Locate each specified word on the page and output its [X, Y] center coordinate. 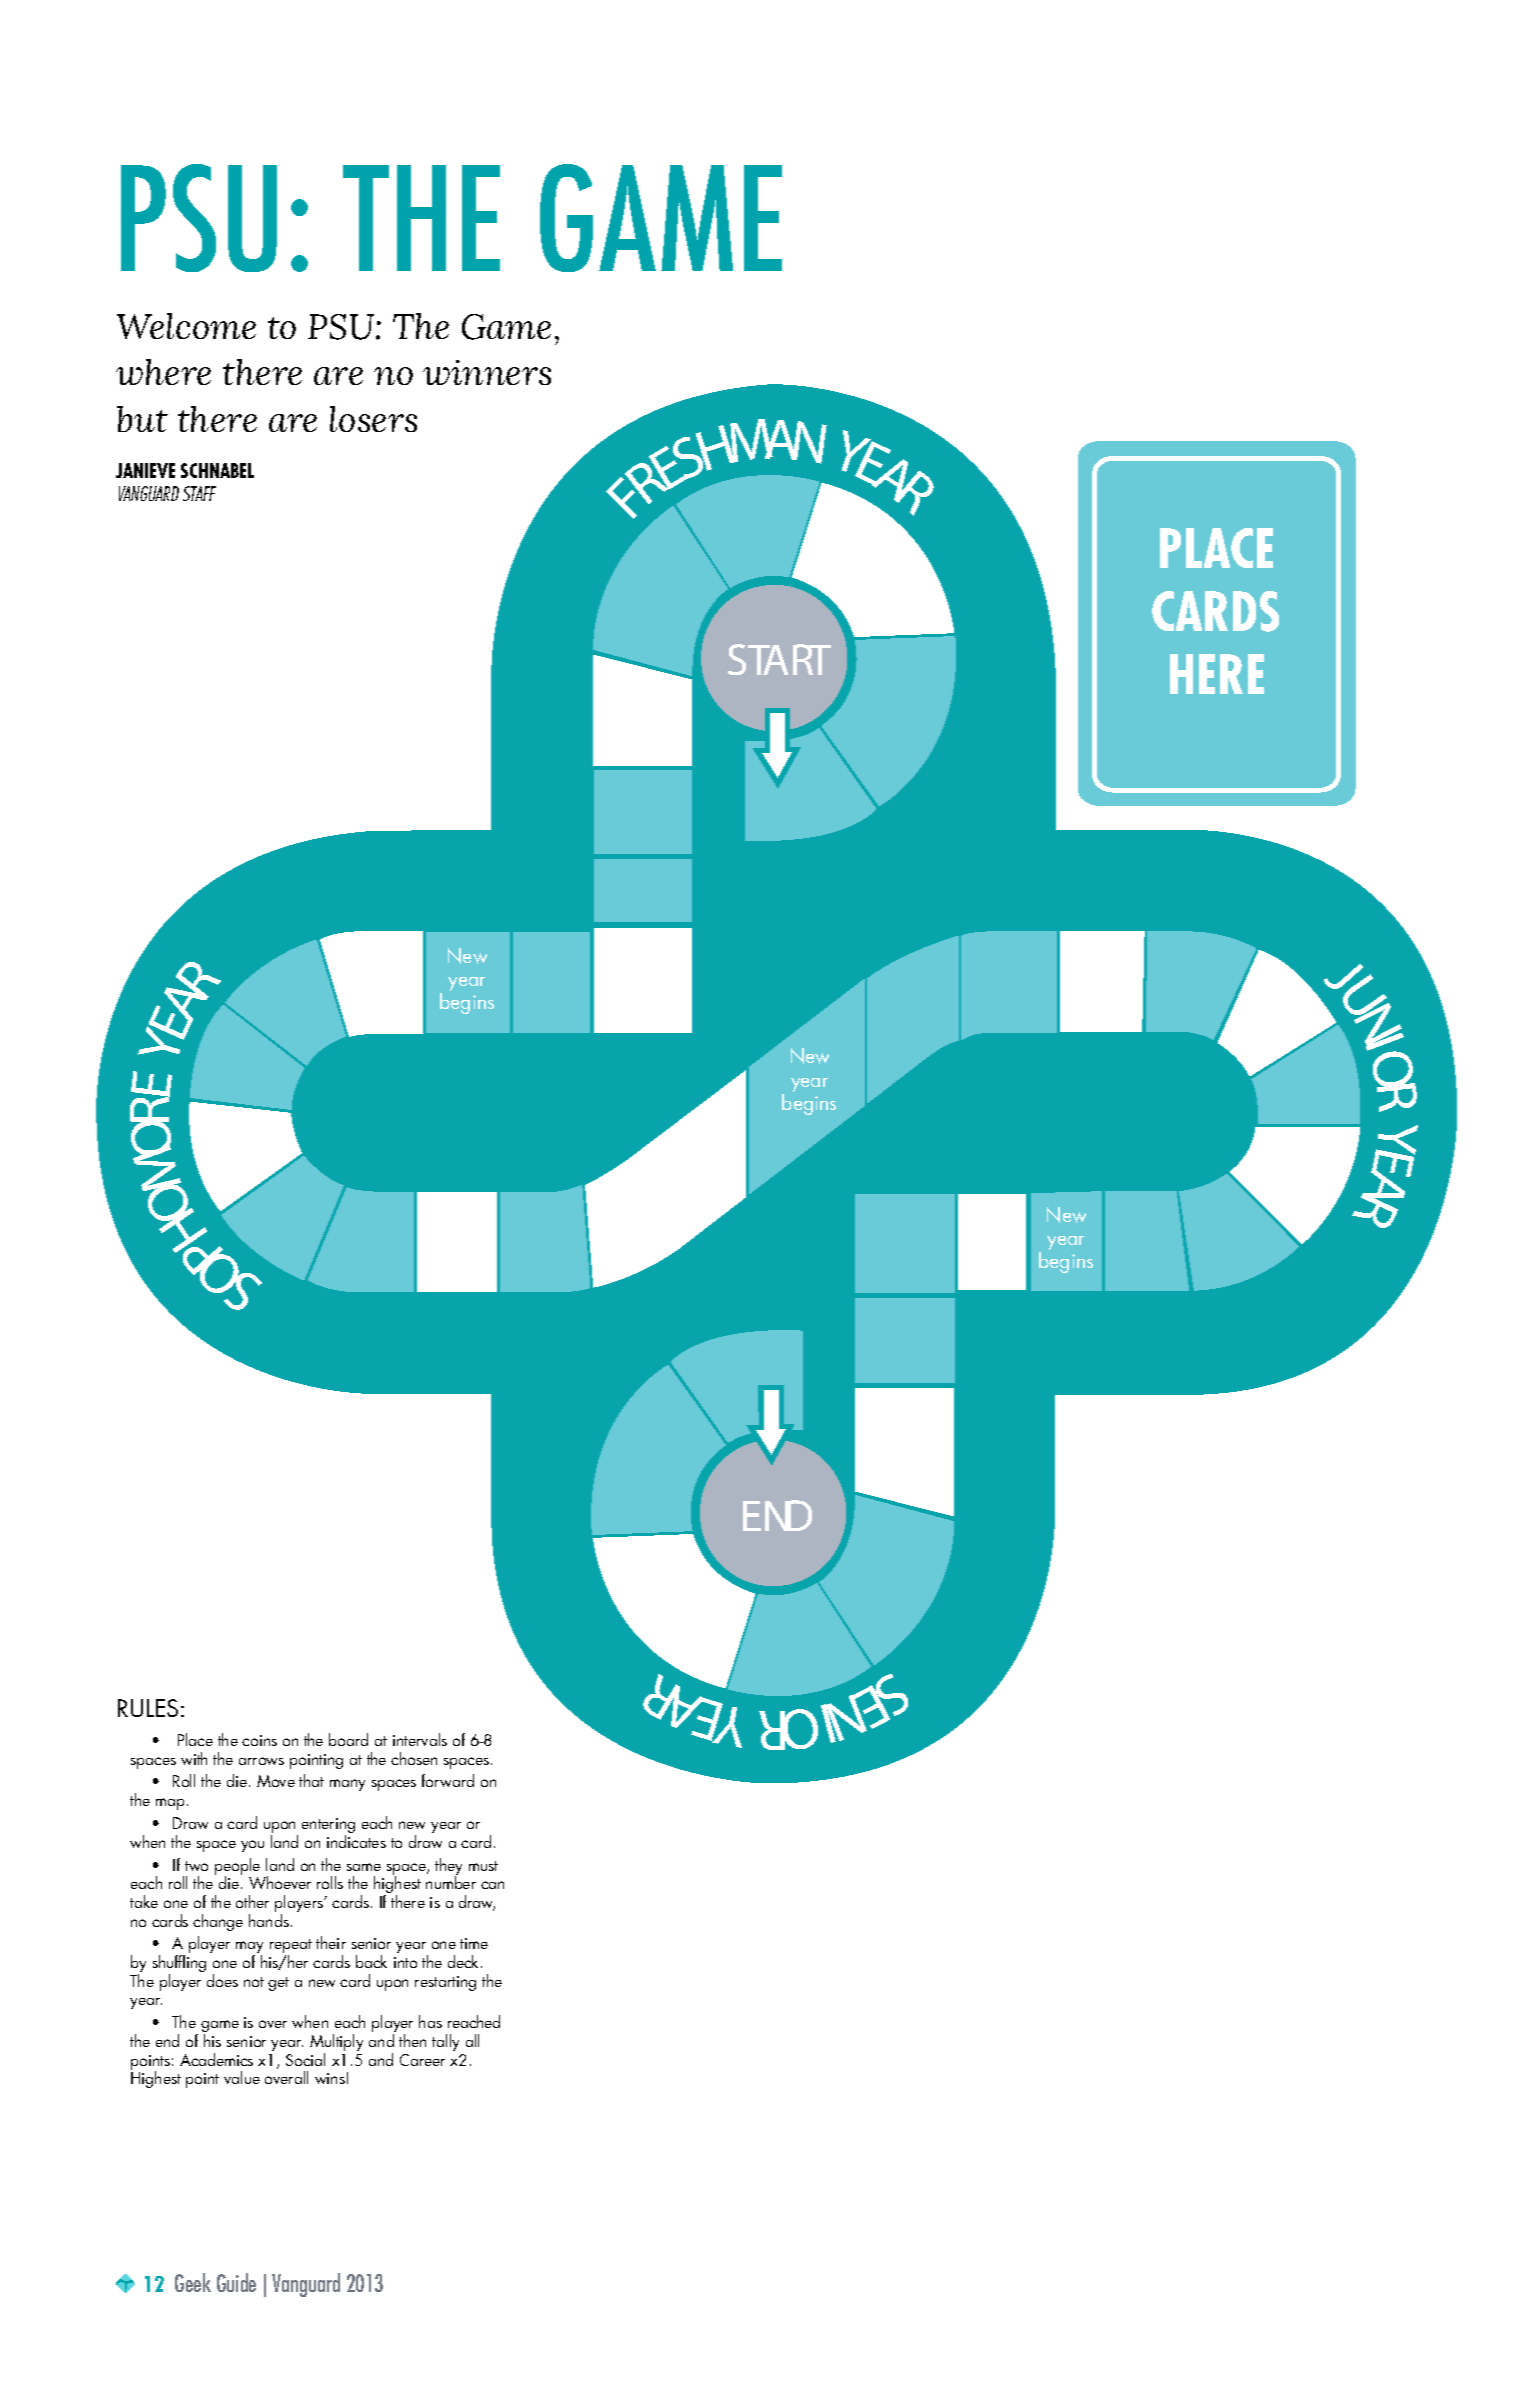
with [194, 1758]
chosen [414, 1758]
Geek [193, 2282]
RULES [148, 1708]
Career [422, 2060]
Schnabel [217, 470]
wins [330, 2078]
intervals [420, 1739]
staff [199, 493]
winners [487, 372]
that [311, 1780]
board [348, 1739]
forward [448, 1780]
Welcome [186, 326]
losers [373, 419]
